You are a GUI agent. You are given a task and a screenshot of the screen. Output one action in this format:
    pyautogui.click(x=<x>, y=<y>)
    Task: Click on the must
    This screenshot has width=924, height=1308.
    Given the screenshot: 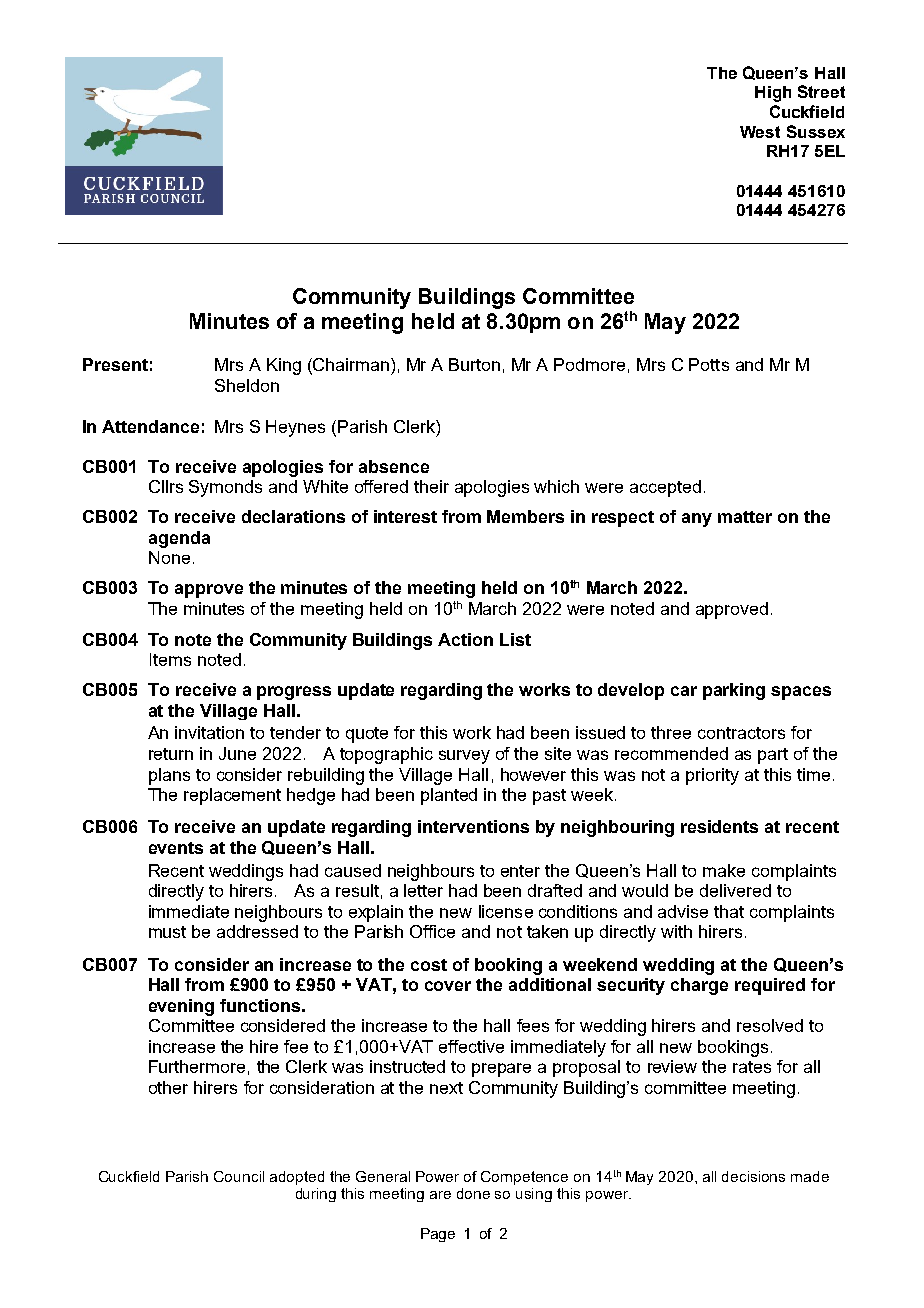 What is the action you would take?
    pyautogui.click(x=167, y=932)
